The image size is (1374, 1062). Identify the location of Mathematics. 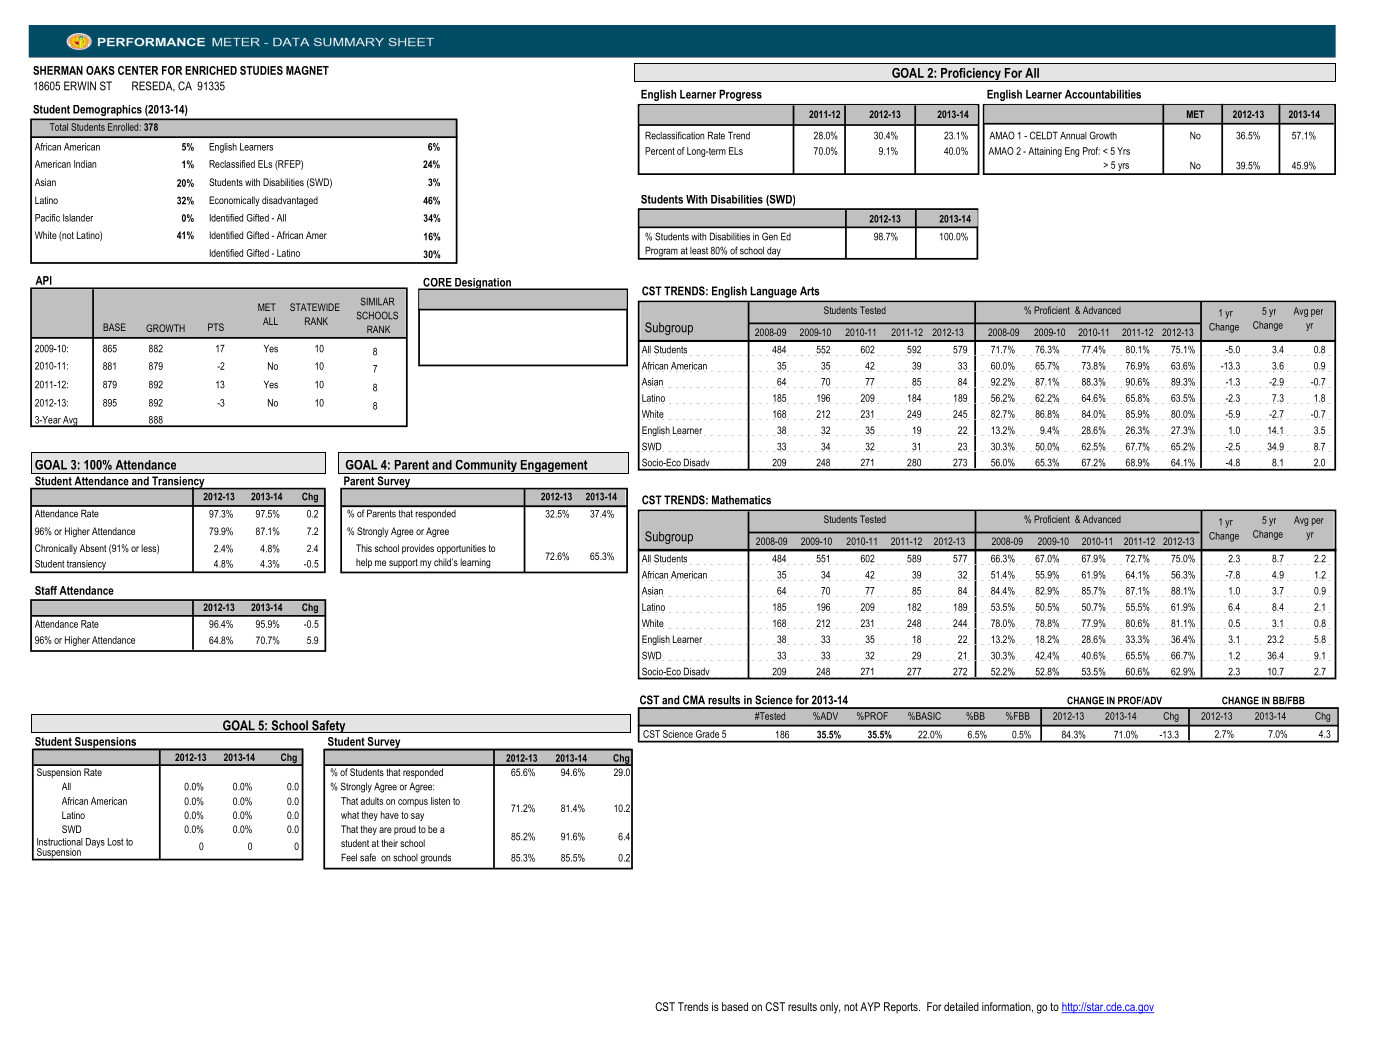
(741, 500).
